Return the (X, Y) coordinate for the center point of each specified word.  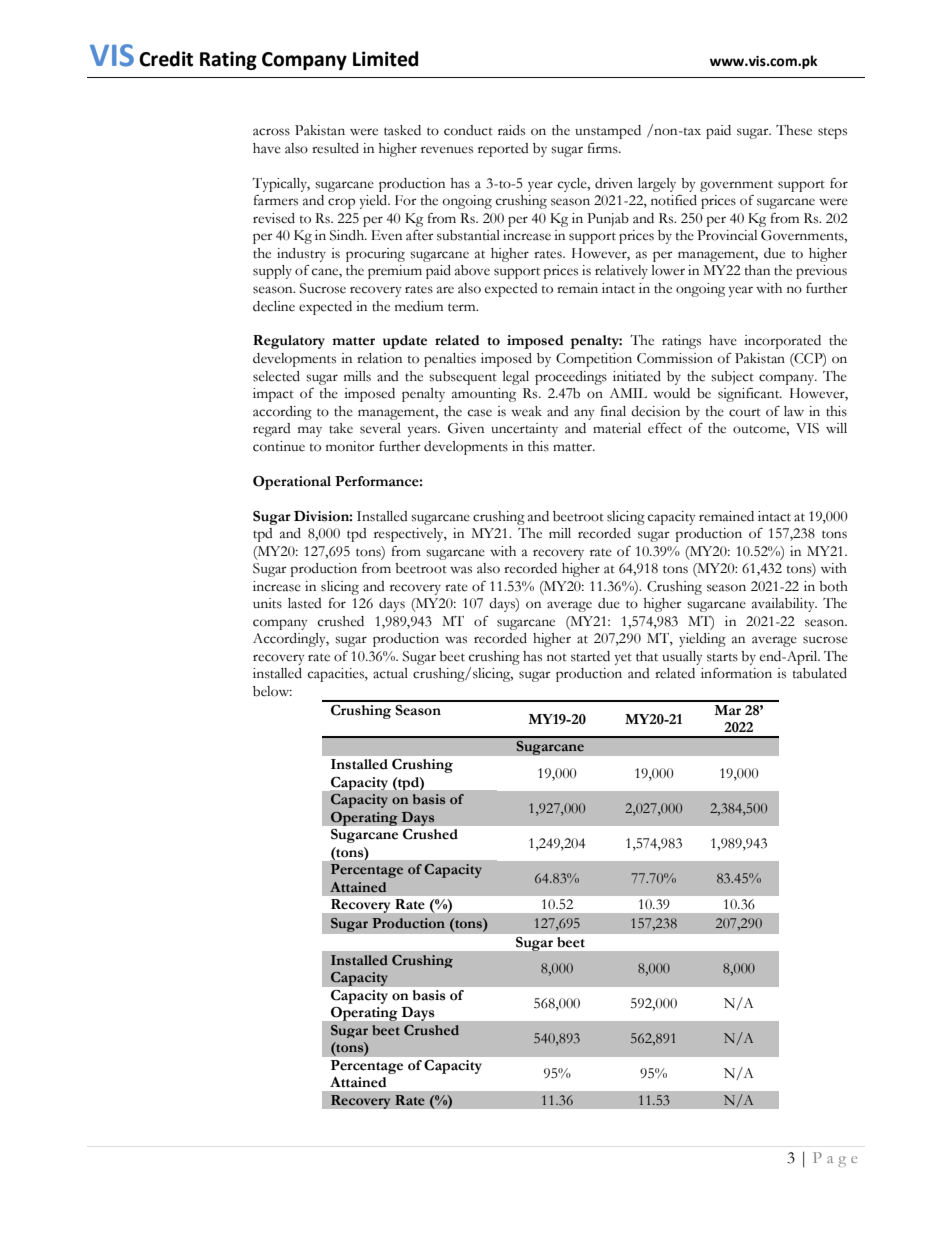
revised (274, 218)
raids (511, 130)
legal (516, 378)
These (794, 130)
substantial (468, 235)
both (833, 586)
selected (276, 376)
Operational (292, 483)
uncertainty (524, 430)
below (272, 691)
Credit (166, 59)
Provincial (727, 235)
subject (732, 378)
